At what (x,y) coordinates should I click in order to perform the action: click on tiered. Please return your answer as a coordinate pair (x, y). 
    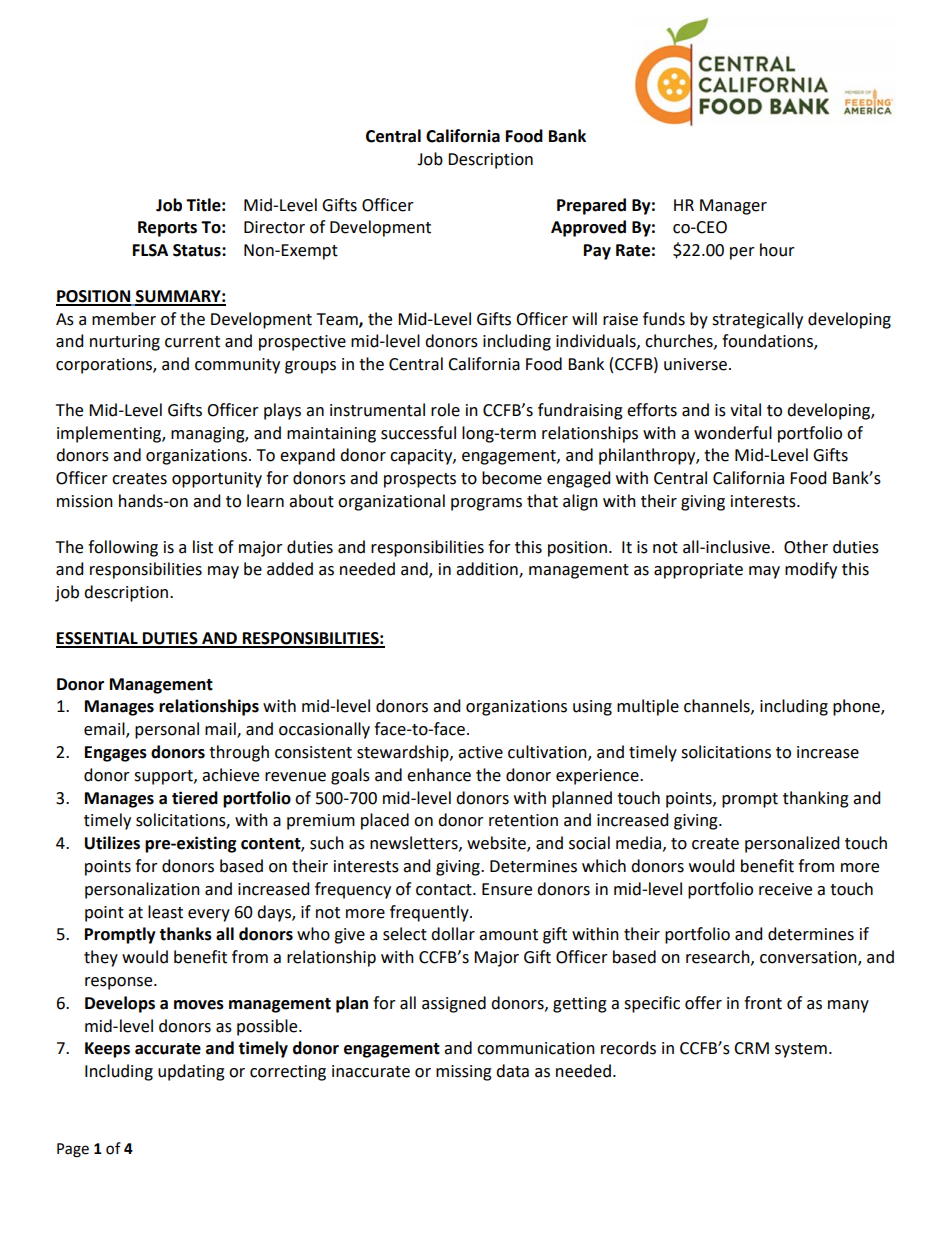
    Looking at the image, I should click on (195, 798).
